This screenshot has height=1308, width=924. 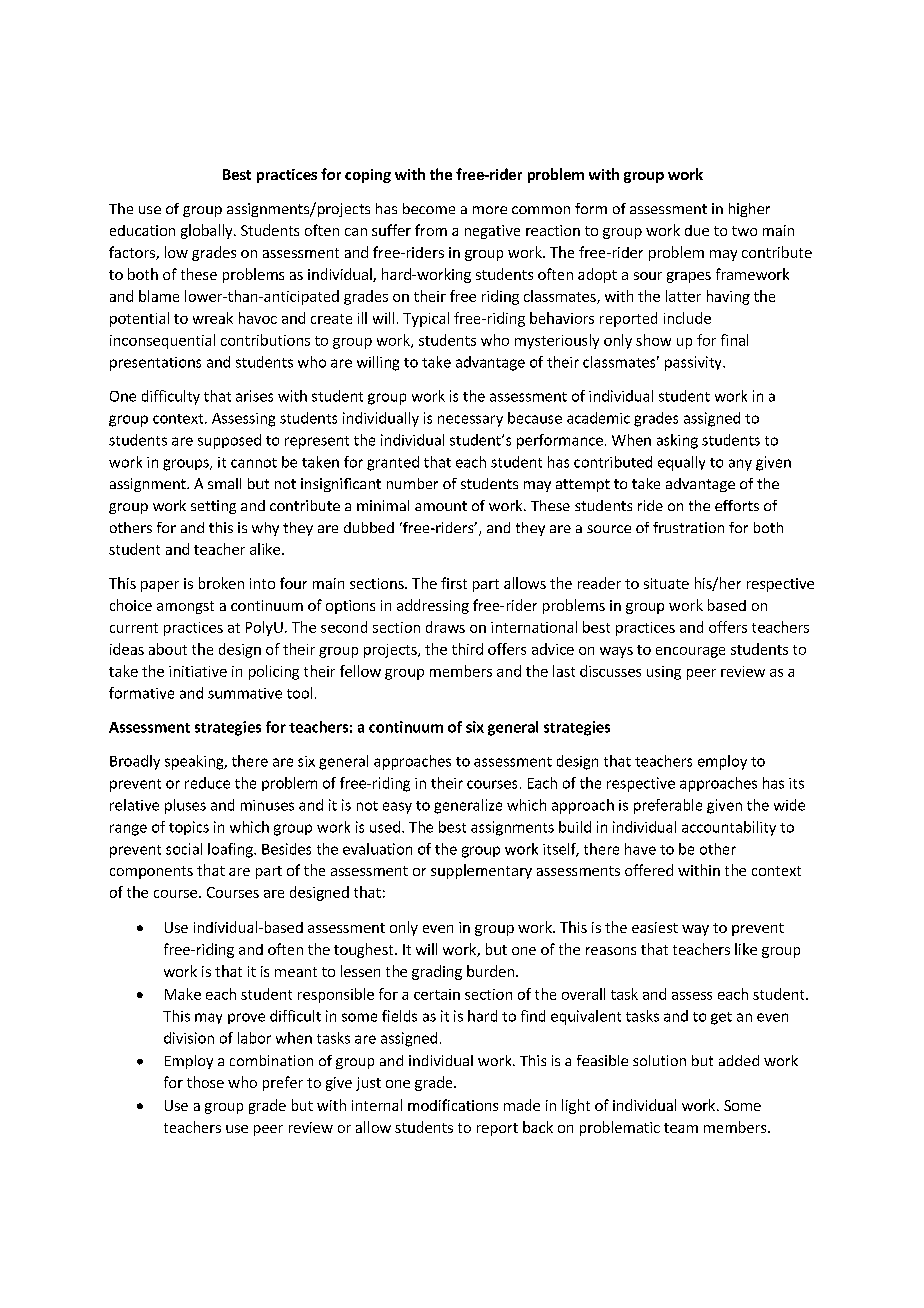 I want to click on globally, so click(x=208, y=231).
